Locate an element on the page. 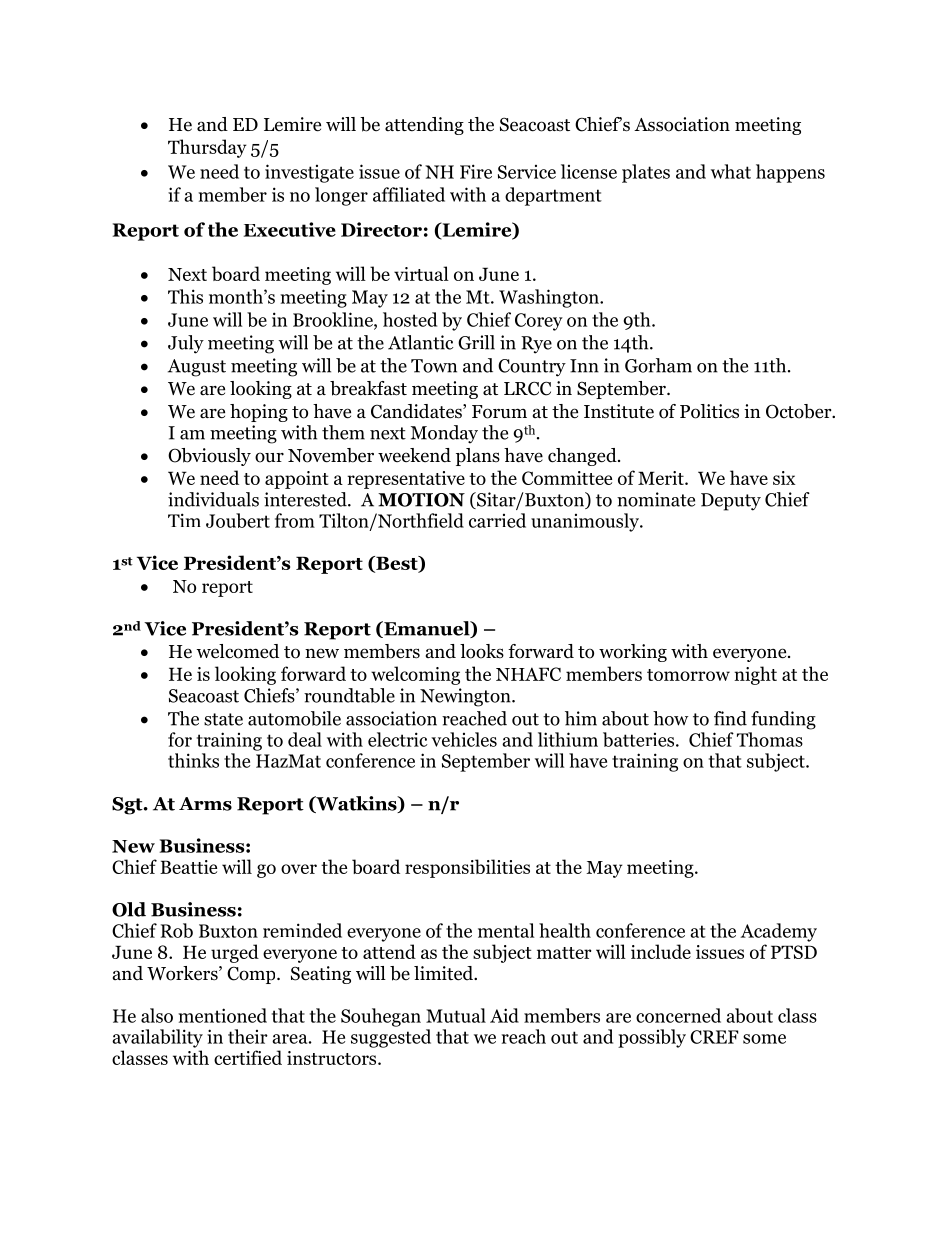  Grill is located at coordinates (476, 342).
